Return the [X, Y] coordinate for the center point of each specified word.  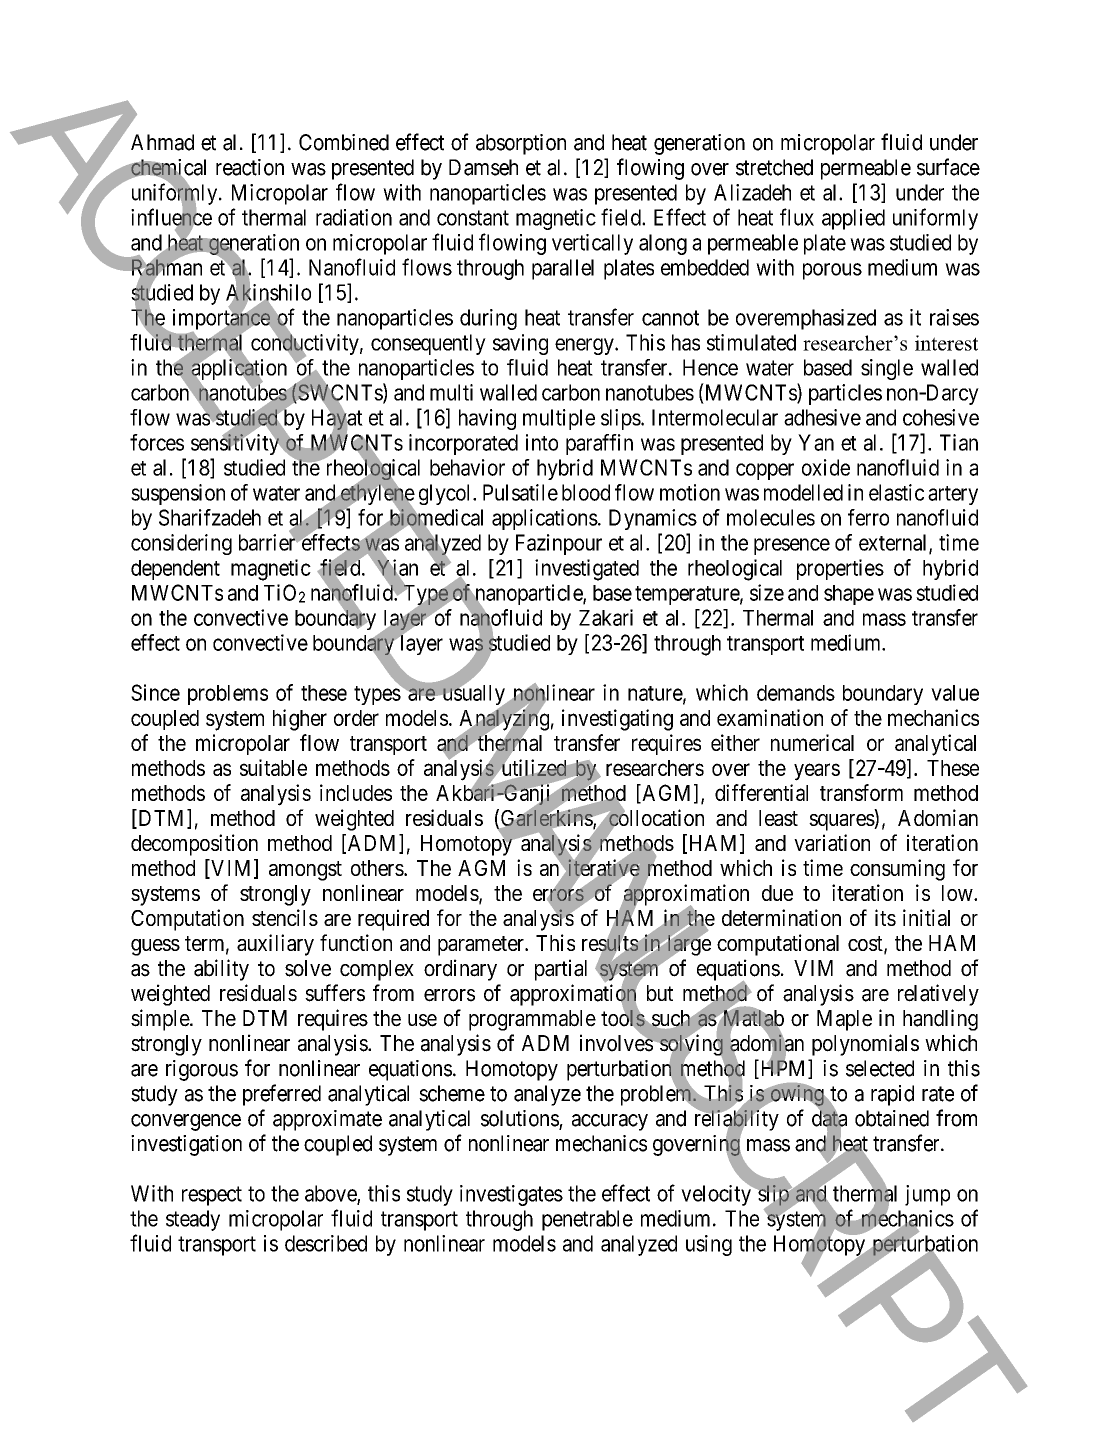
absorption [521, 144]
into [542, 442]
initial [926, 917]
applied [853, 219]
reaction [250, 167]
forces [157, 442]
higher [300, 720]
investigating [617, 720]
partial [561, 970]
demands [796, 693]
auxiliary [275, 945]
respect [212, 1196]
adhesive [822, 417]
